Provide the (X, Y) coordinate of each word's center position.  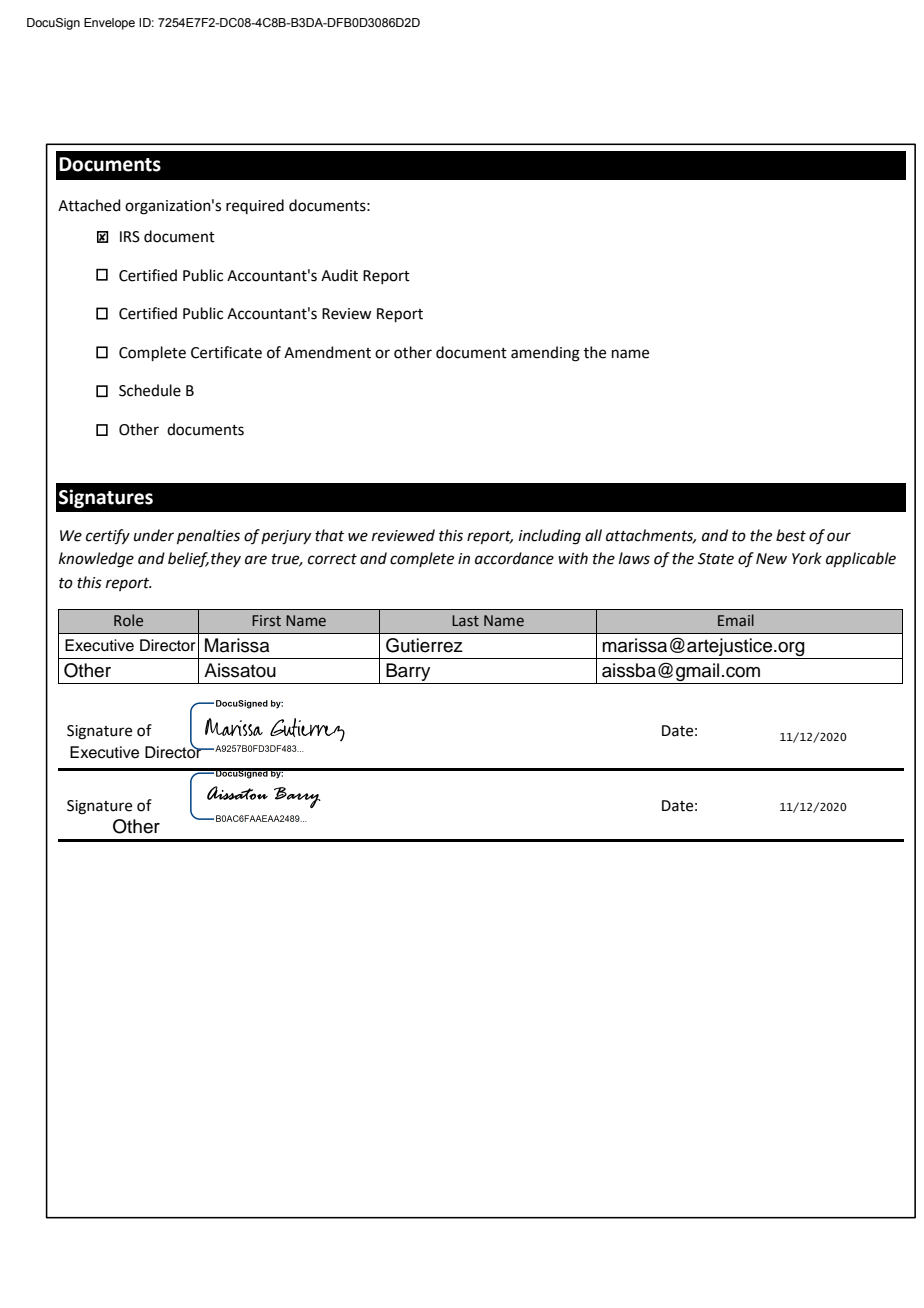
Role (128, 620)
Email (736, 620)
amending (545, 354)
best (791, 535)
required (255, 206)
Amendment (327, 352)
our (839, 537)
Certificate (226, 352)
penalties (208, 536)
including (550, 537)
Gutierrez (424, 645)
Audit (339, 275)
